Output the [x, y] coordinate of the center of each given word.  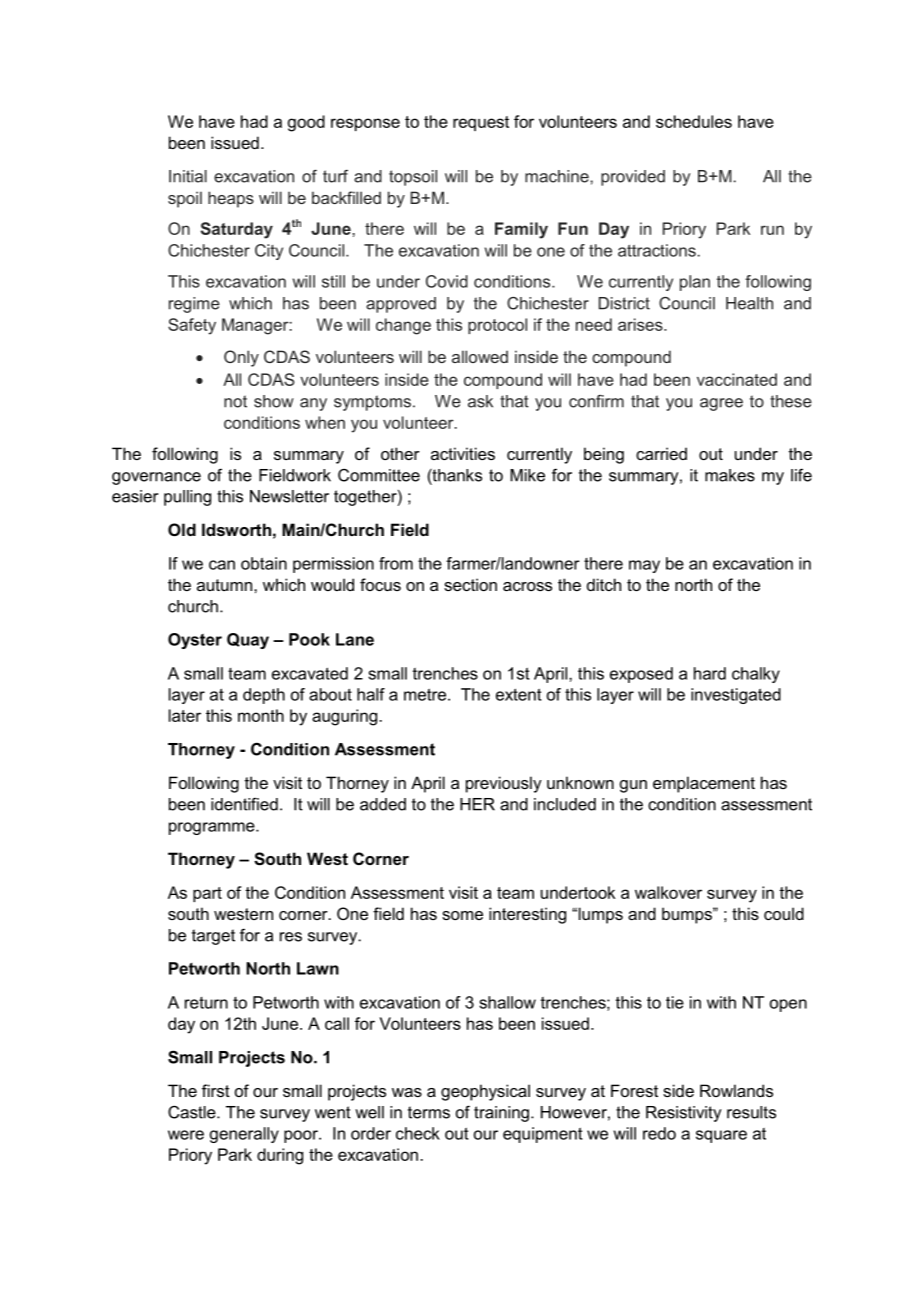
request [481, 123]
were [186, 1135]
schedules [694, 121]
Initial [188, 176]
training [501, 1114]
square [721, 1136]
